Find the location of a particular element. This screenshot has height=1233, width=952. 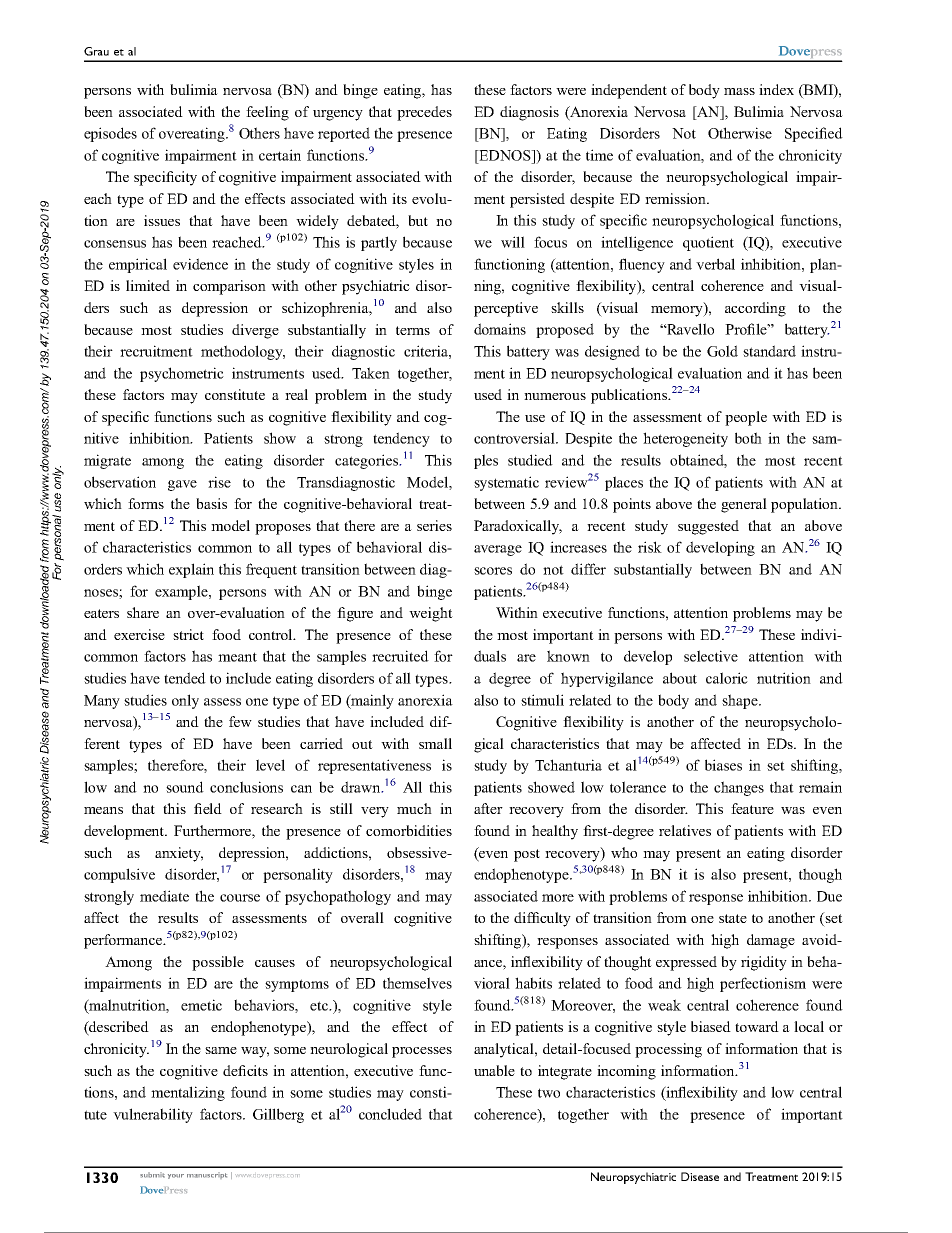

mass is located at coordinates (739, 91).
